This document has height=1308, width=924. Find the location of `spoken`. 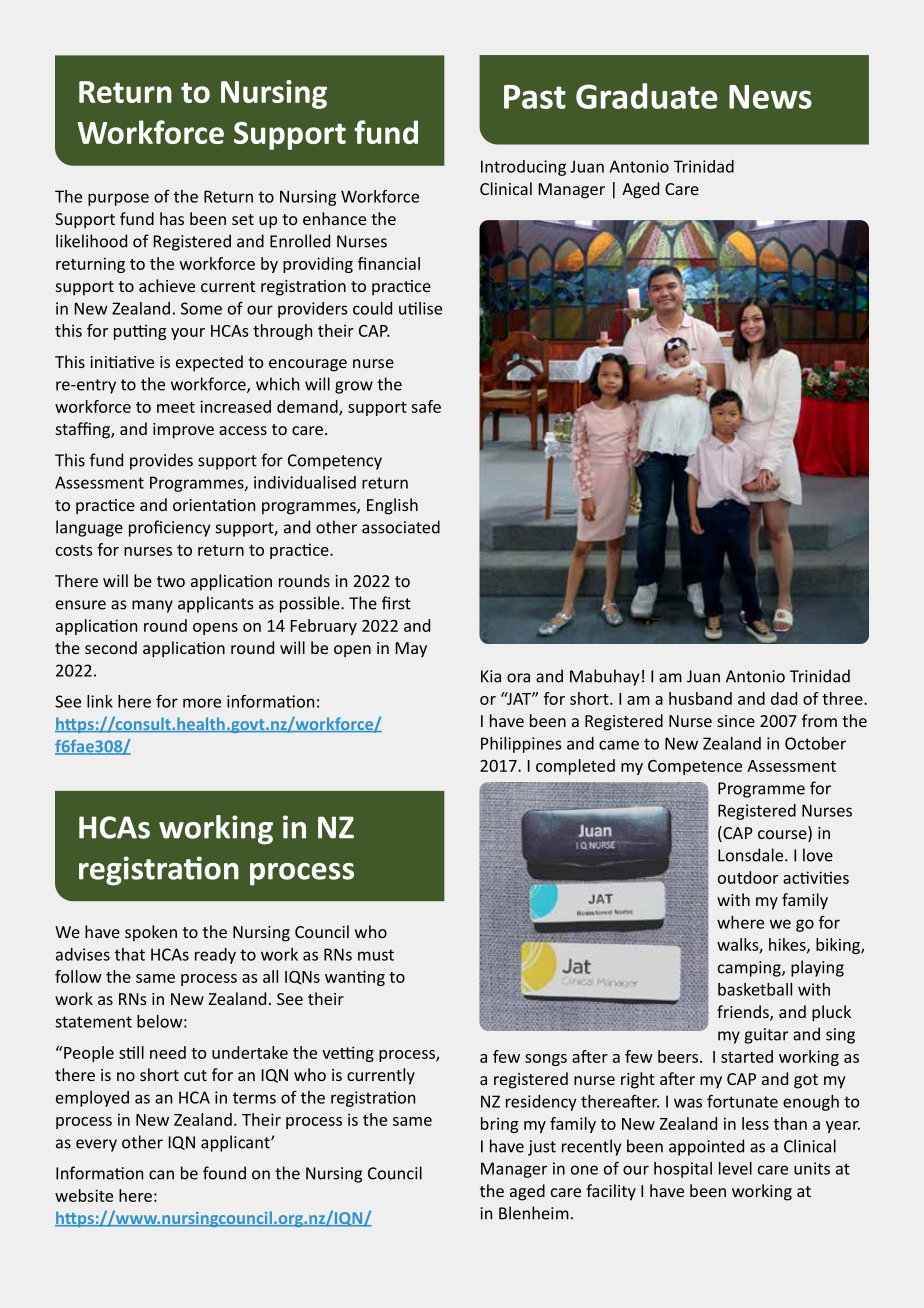

spoken is located at coordinates (151, 933).
